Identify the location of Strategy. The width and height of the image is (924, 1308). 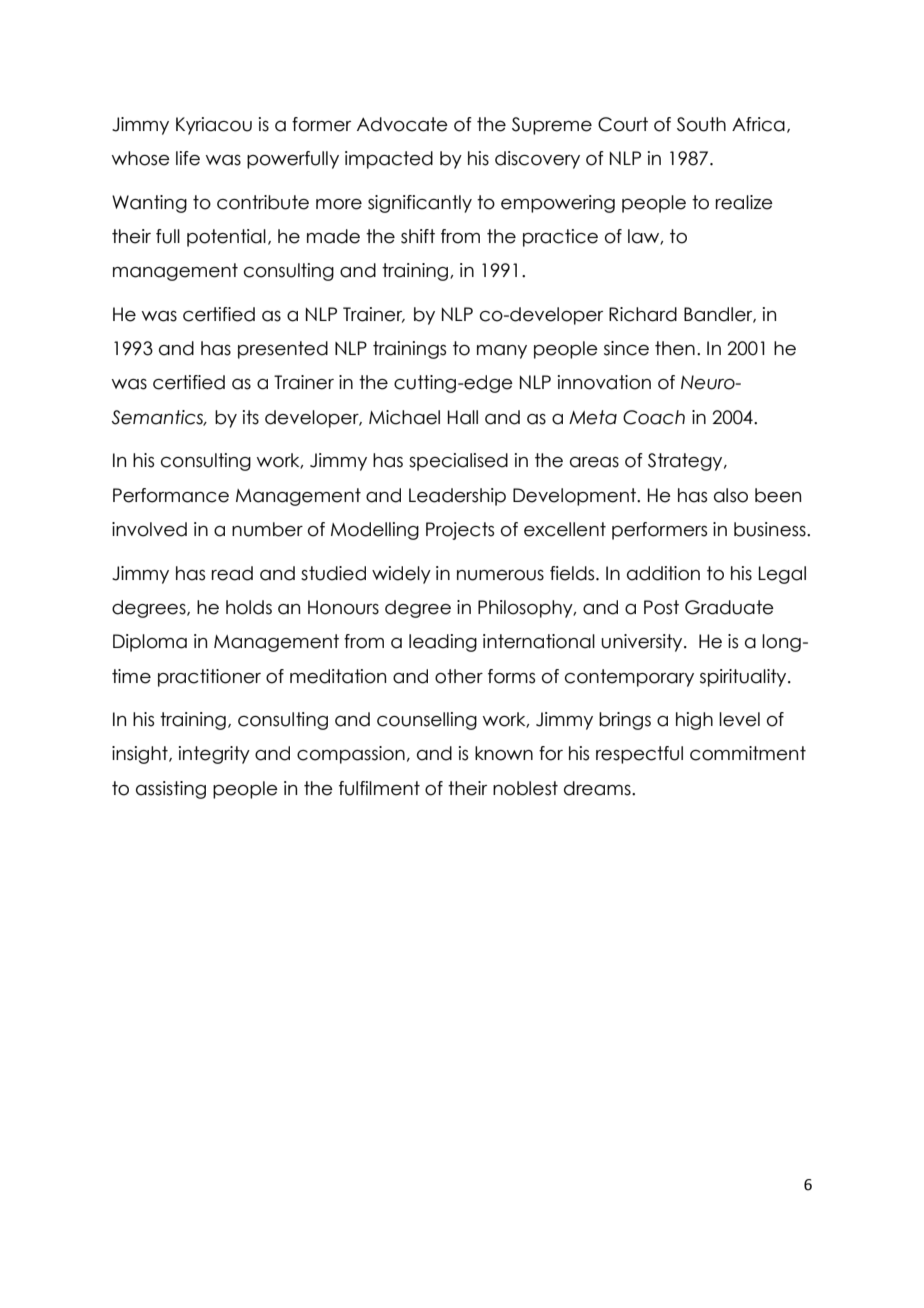
(686, 462).
